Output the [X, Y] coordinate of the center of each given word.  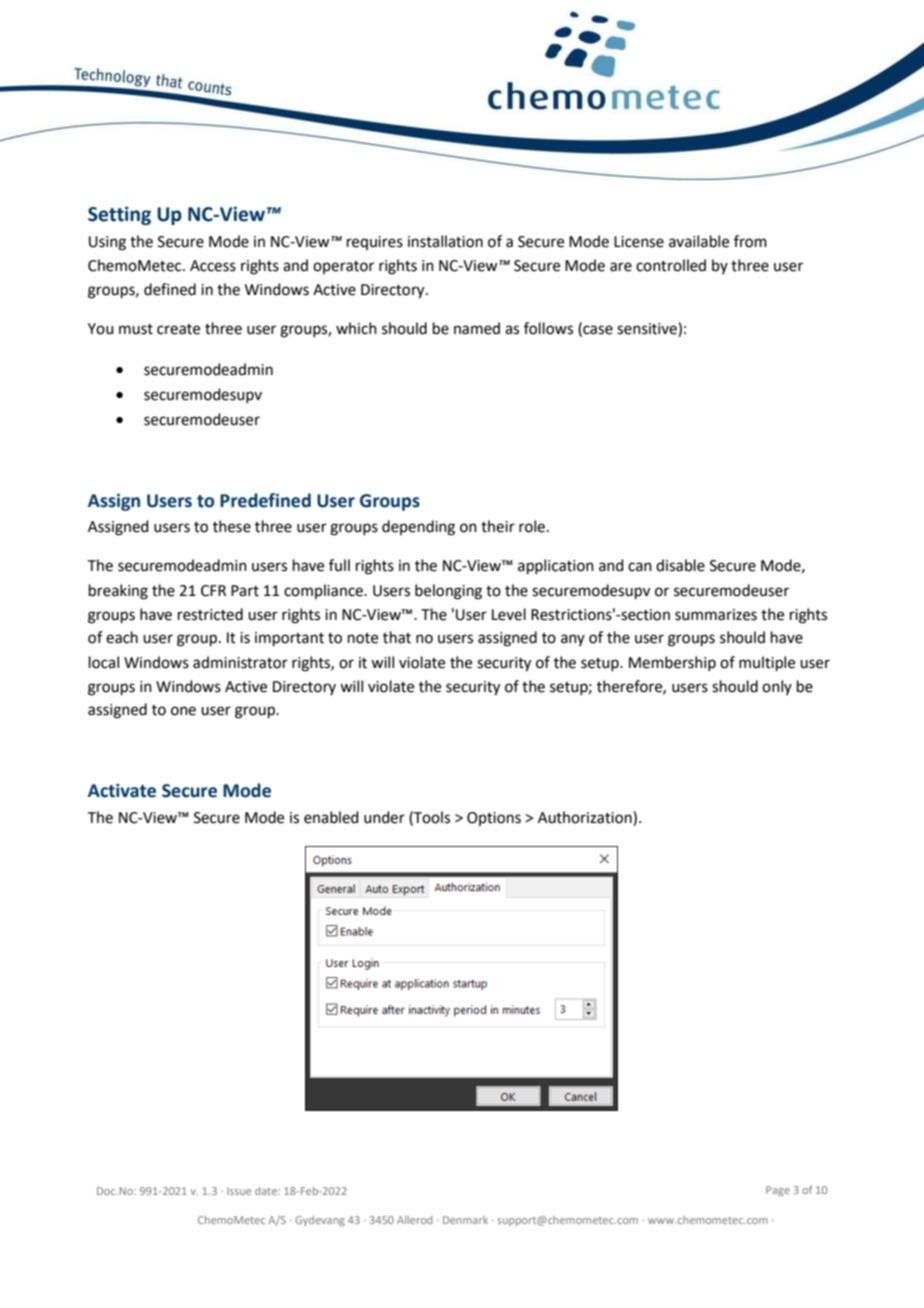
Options [494, 819]
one [183, 711]
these [232, 526]
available [699, 241]
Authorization [586, 818]
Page [778, 1191]
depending [418, 528]
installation [445, 241]
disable [680, 565]
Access [213, 266]
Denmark [465, 1220]
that [397, 637]
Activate [122, 791]
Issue [239, 1191]
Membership [672, 663]
